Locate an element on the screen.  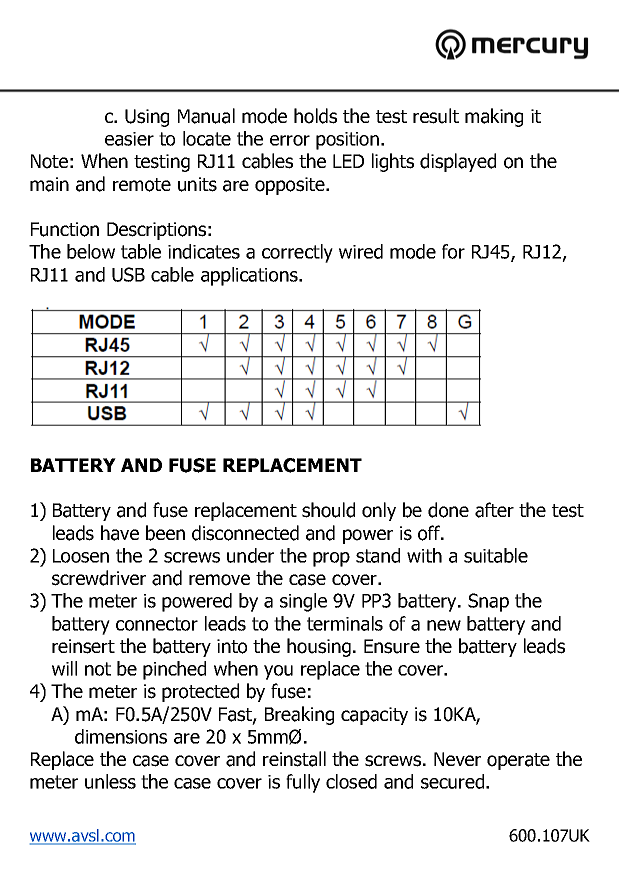
error is located at coordinates (290, 140).
